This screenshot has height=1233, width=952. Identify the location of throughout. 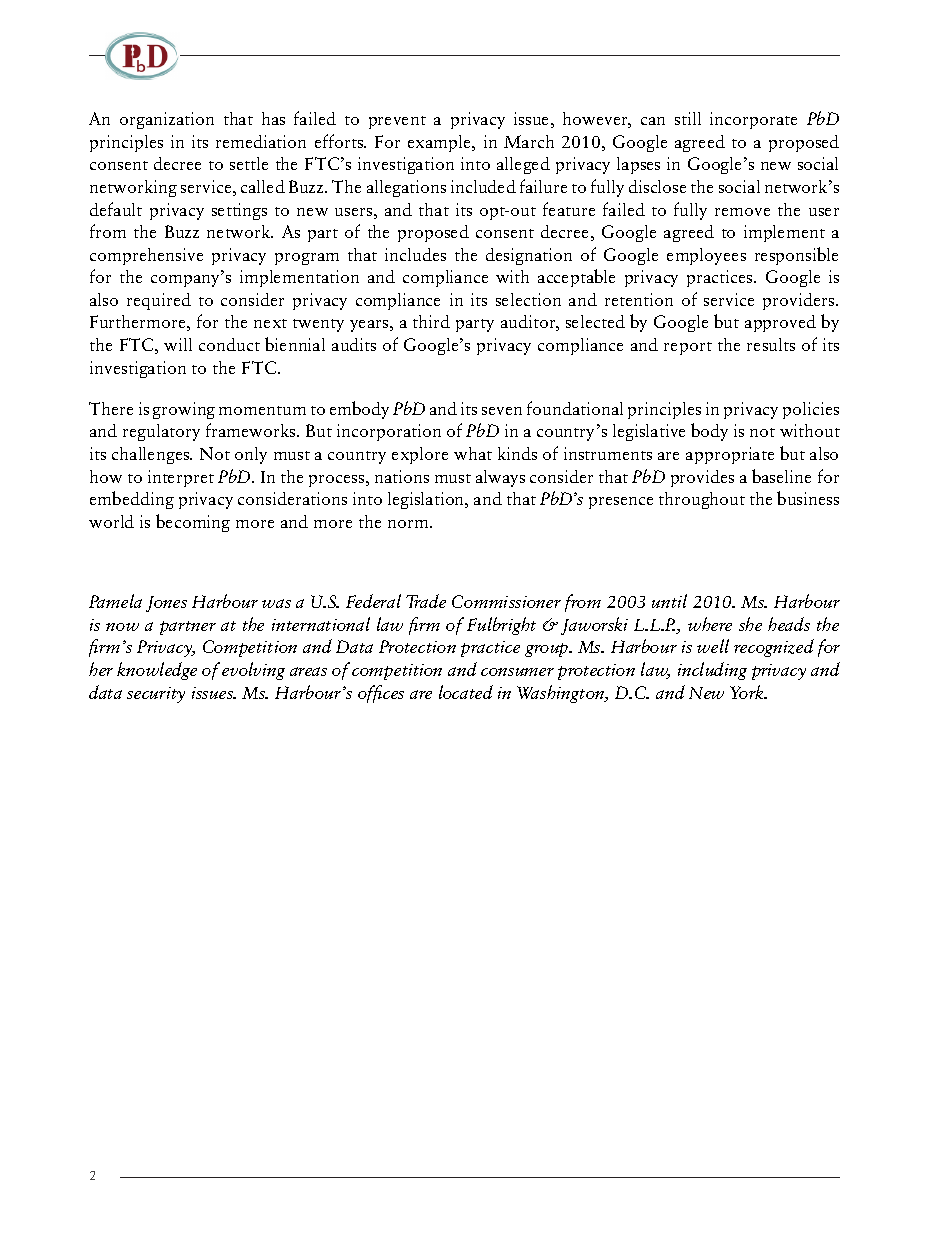
(702, 500).
